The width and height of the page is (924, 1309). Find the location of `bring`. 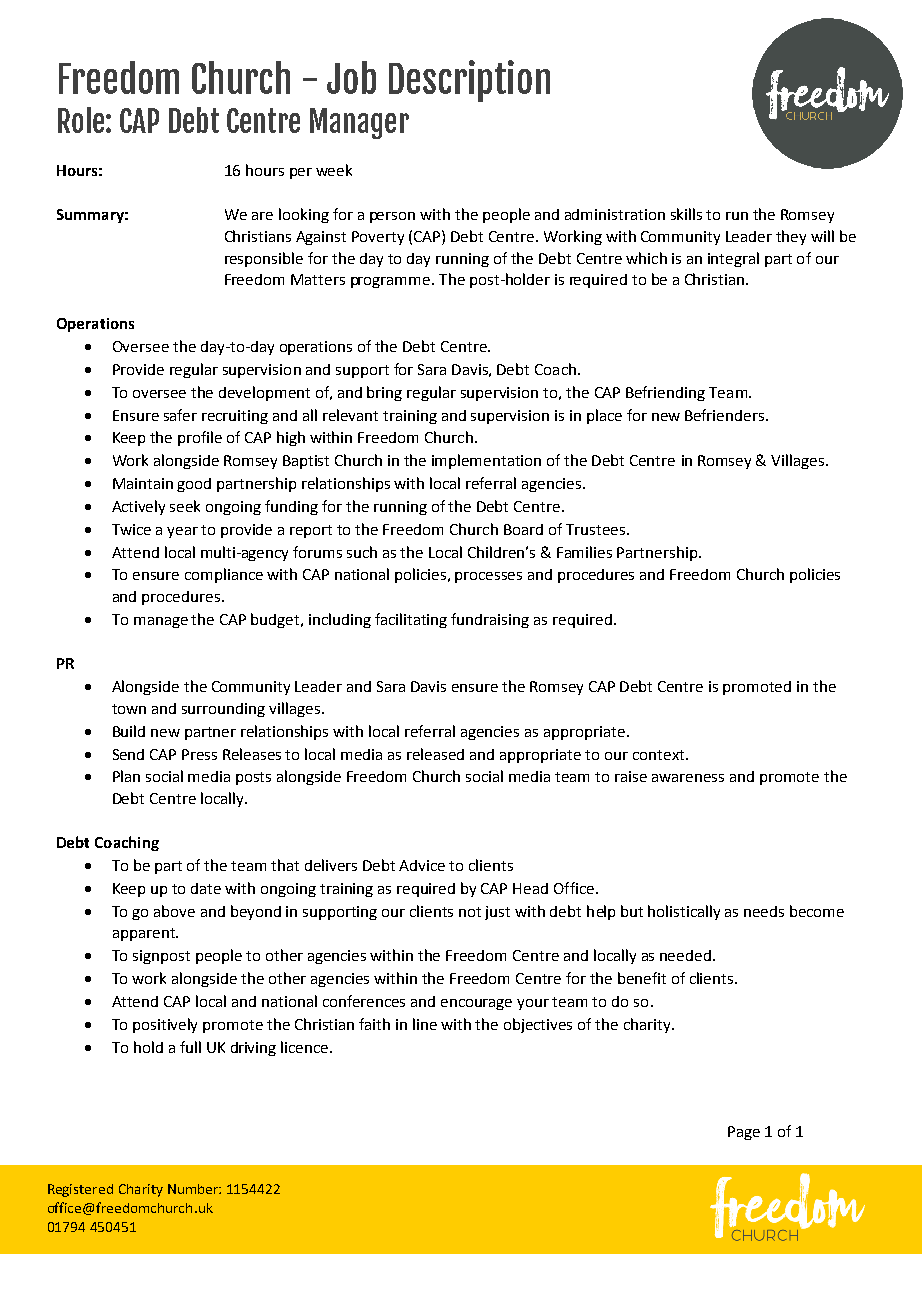

bring is located at coordinates (384, 393).
